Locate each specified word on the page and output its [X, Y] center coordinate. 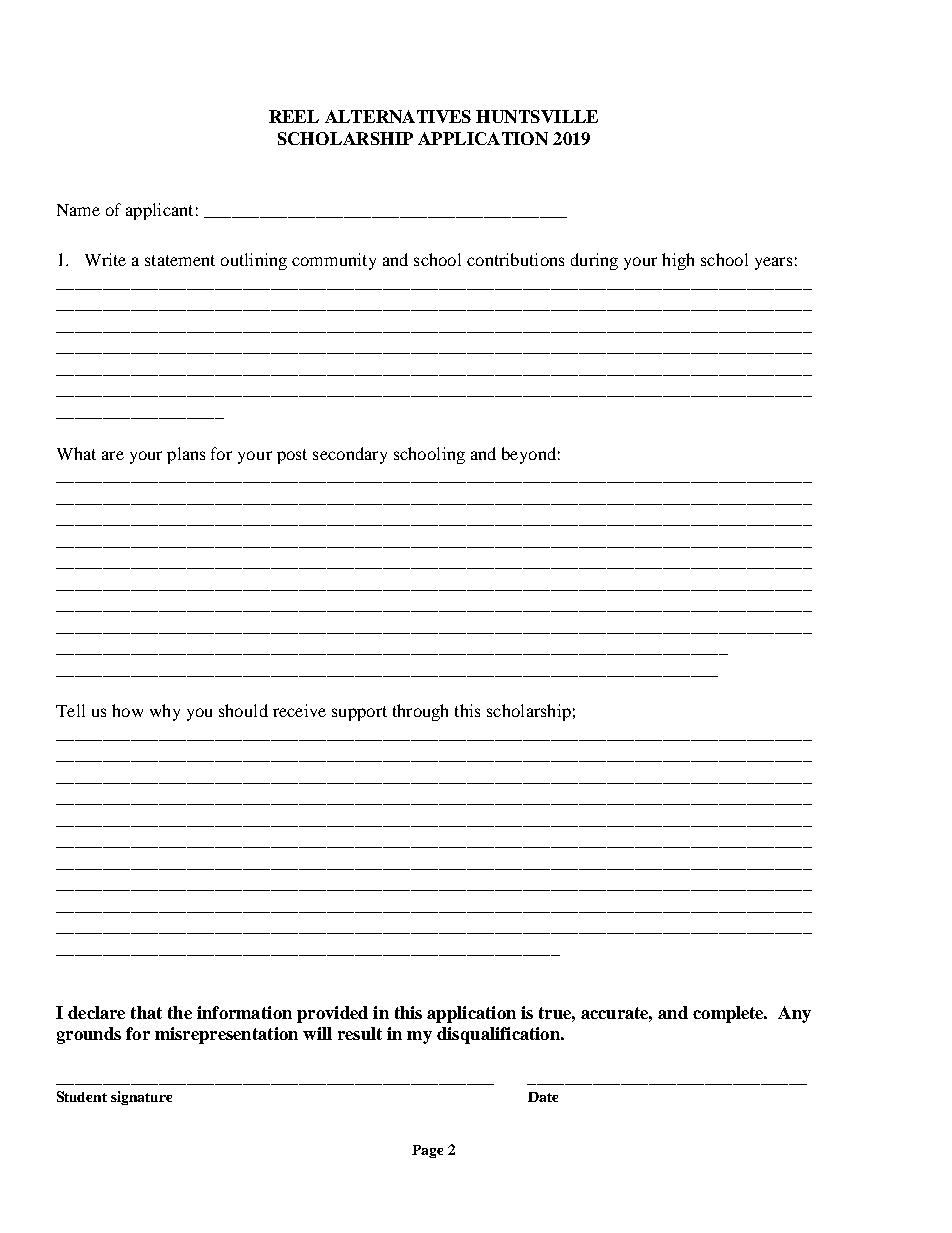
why [165, 712]
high [678, 261]
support [359, 713]
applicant [159, 211]
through [420, 712]
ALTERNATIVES [398, 116]
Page [427, 1151]
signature [141, 1098]
